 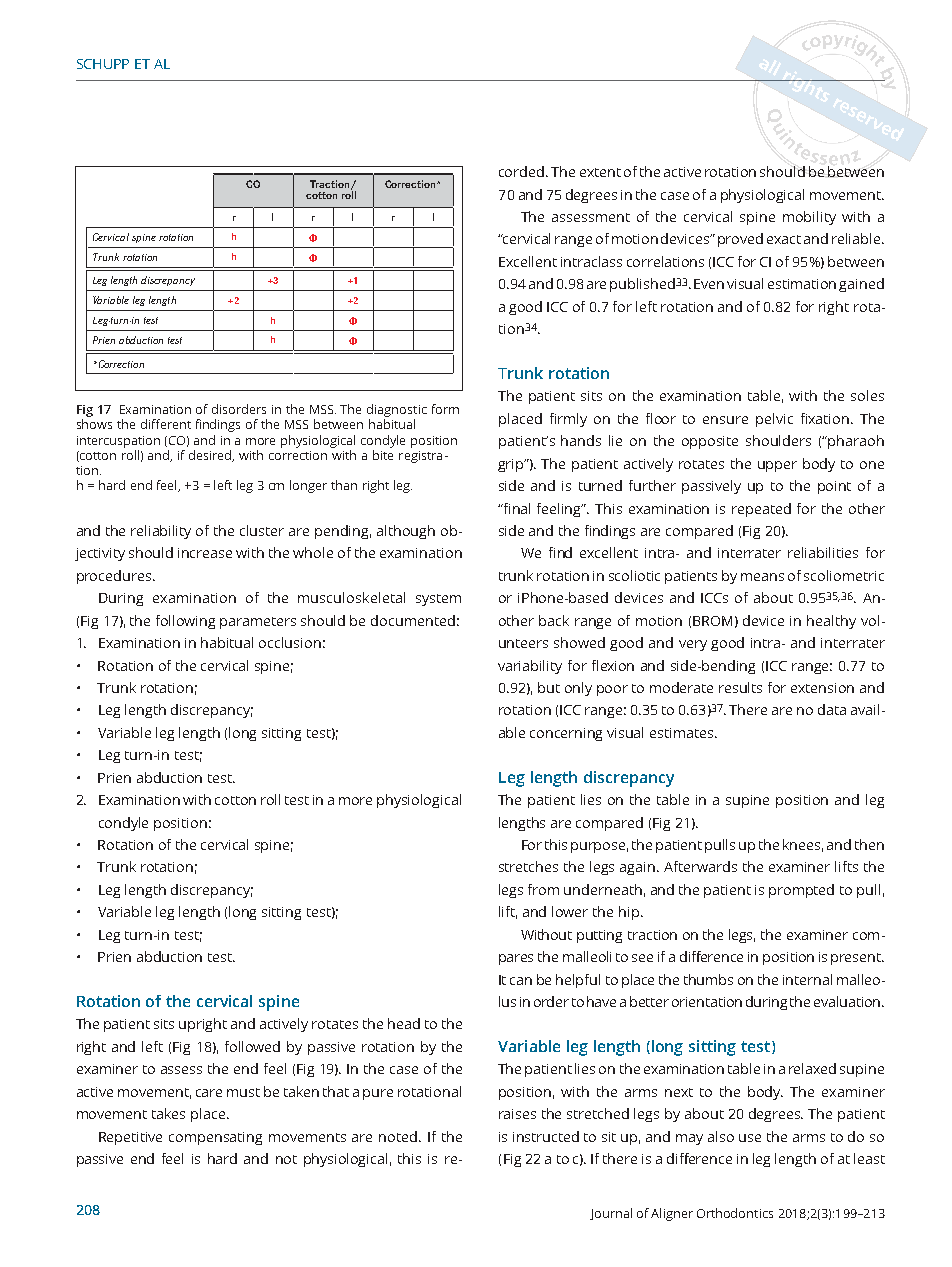 I want to click on mobility, so click(x=809, y=218).
